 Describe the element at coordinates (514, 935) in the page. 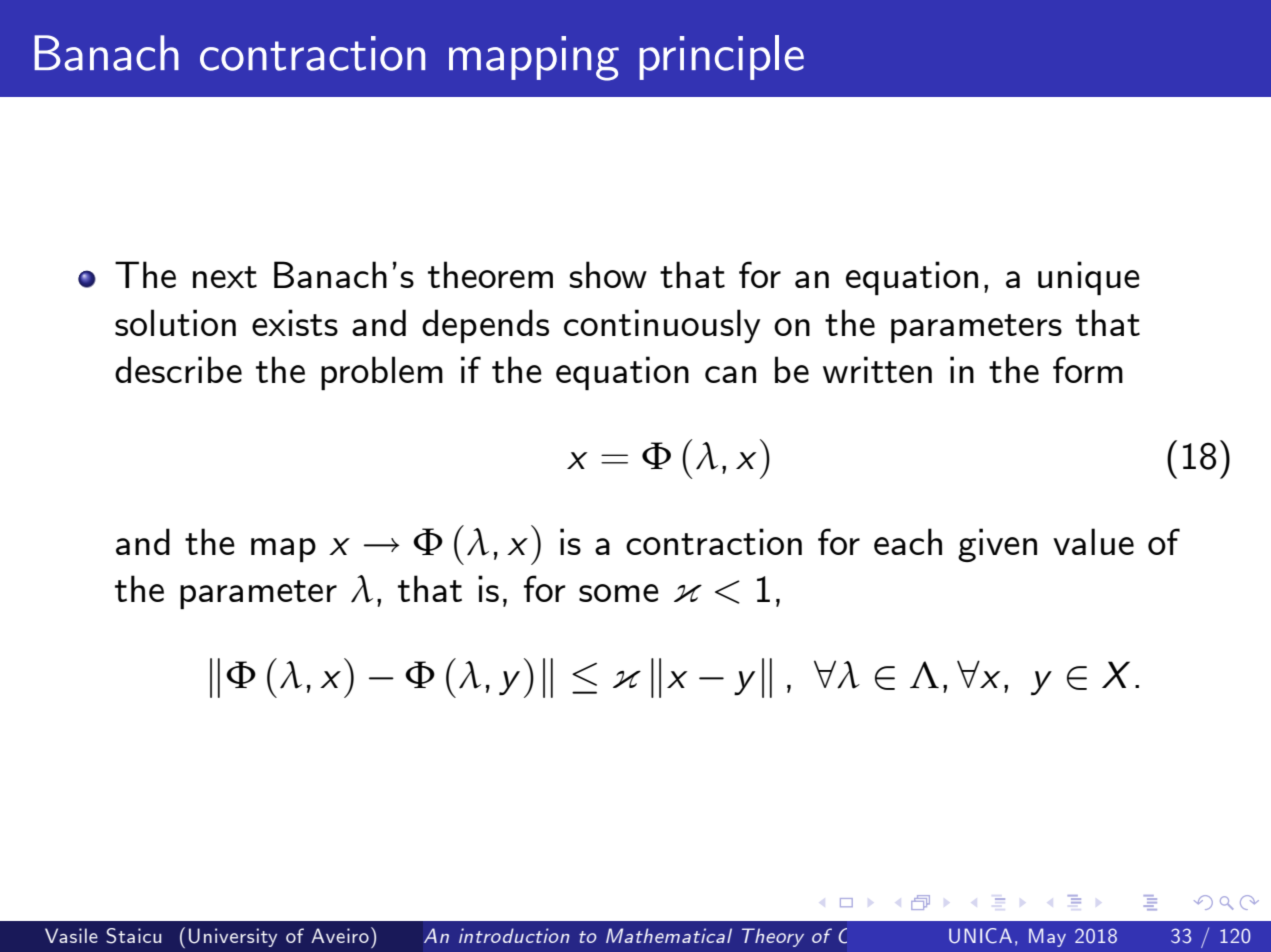

I see `introduction` at that location.
